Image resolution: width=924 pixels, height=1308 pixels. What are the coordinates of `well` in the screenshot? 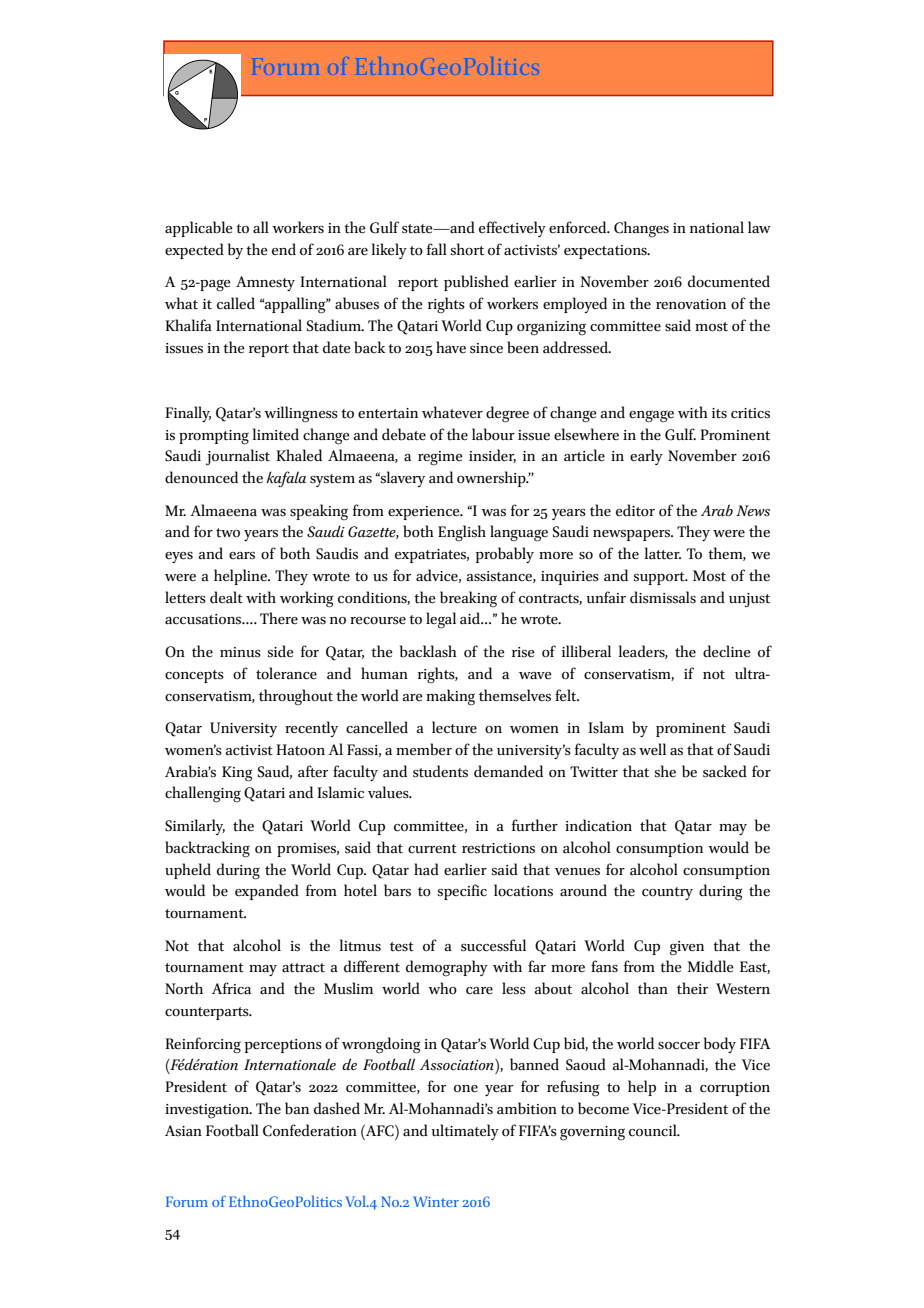 It's located at (652, 749).
